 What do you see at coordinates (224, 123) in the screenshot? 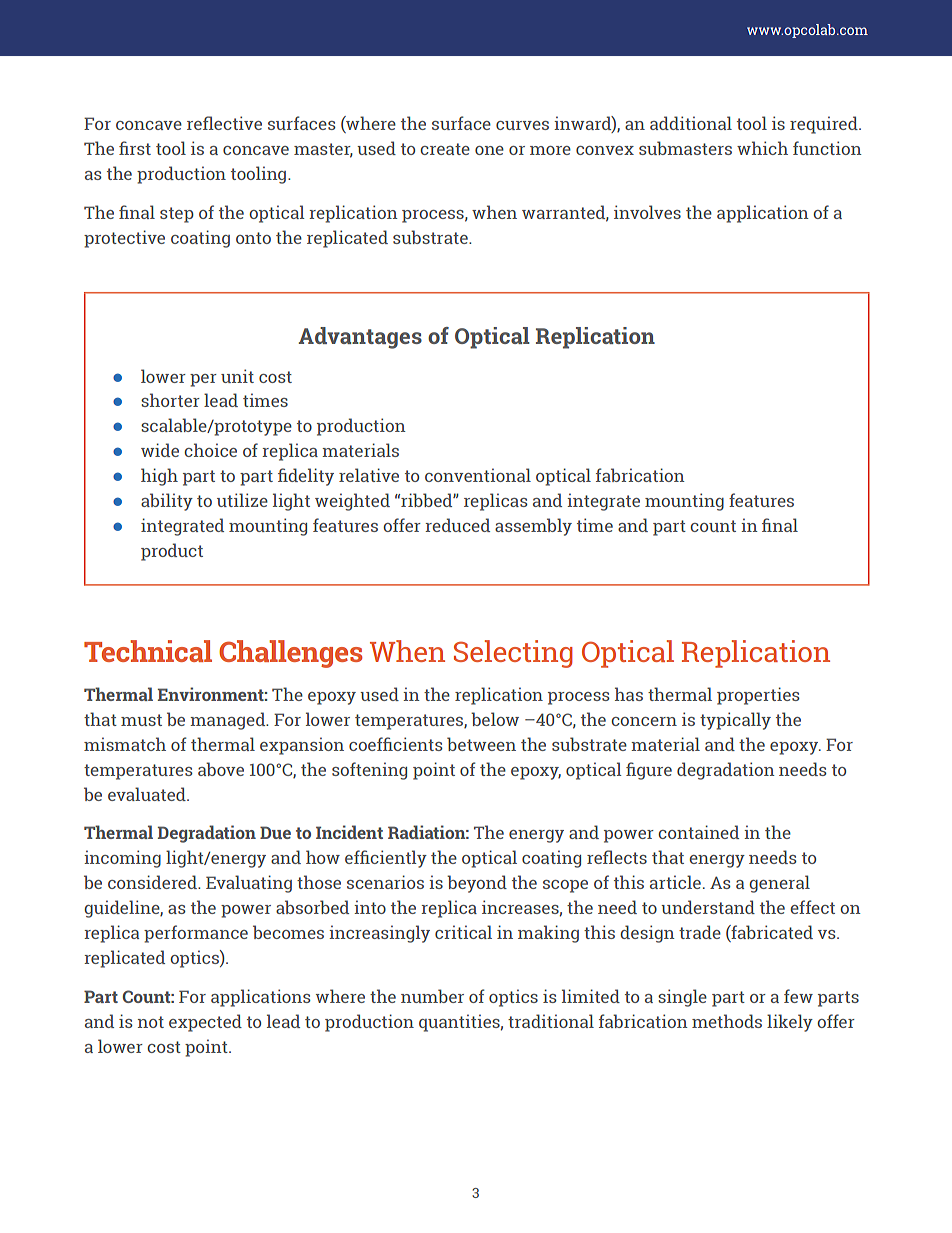
I see `reflective` at bounding box center [224, 123].
